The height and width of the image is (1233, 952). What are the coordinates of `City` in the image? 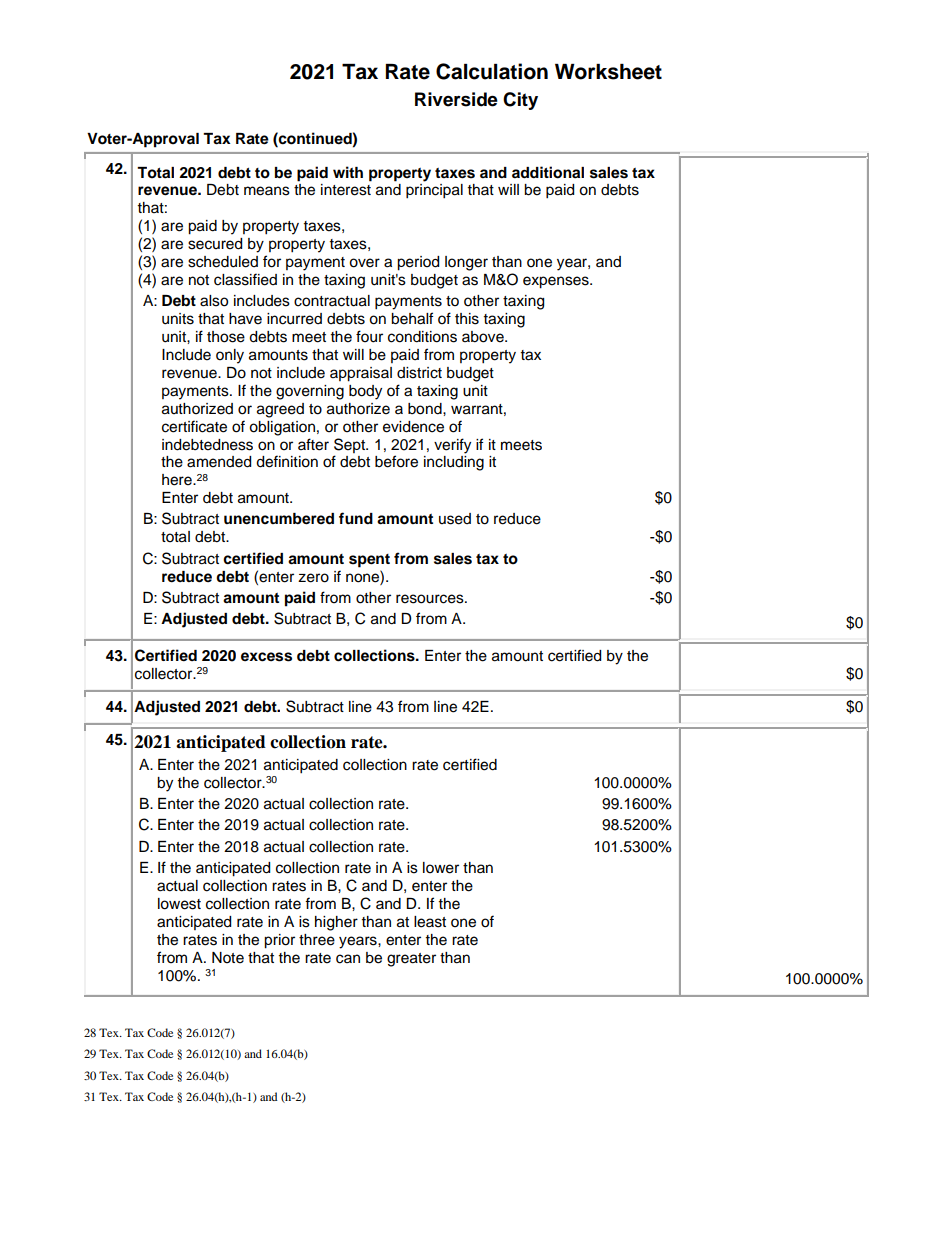 It's located at (520, 101).
